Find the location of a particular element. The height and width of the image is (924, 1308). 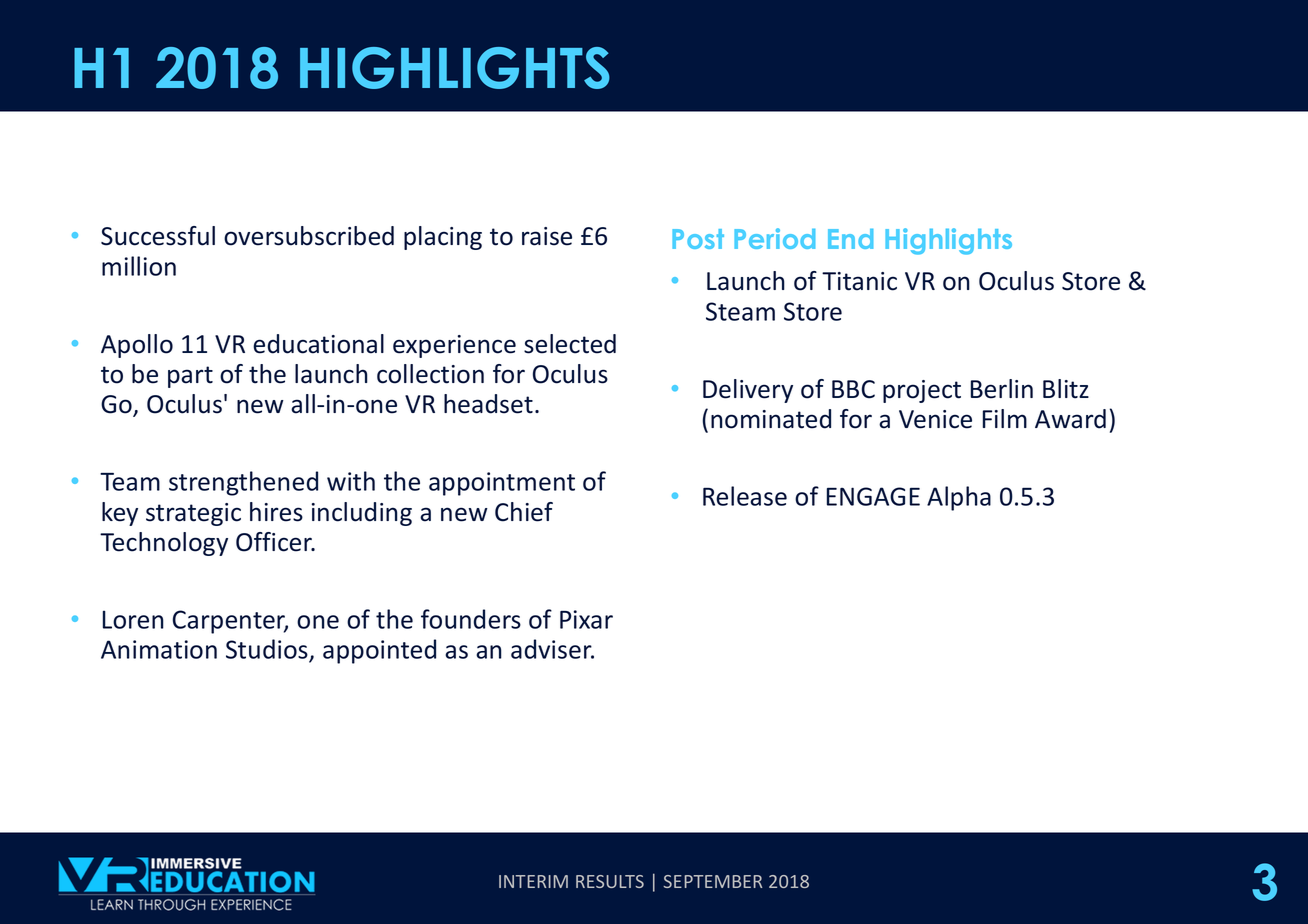

raise is located at coordinates (547, 236).
